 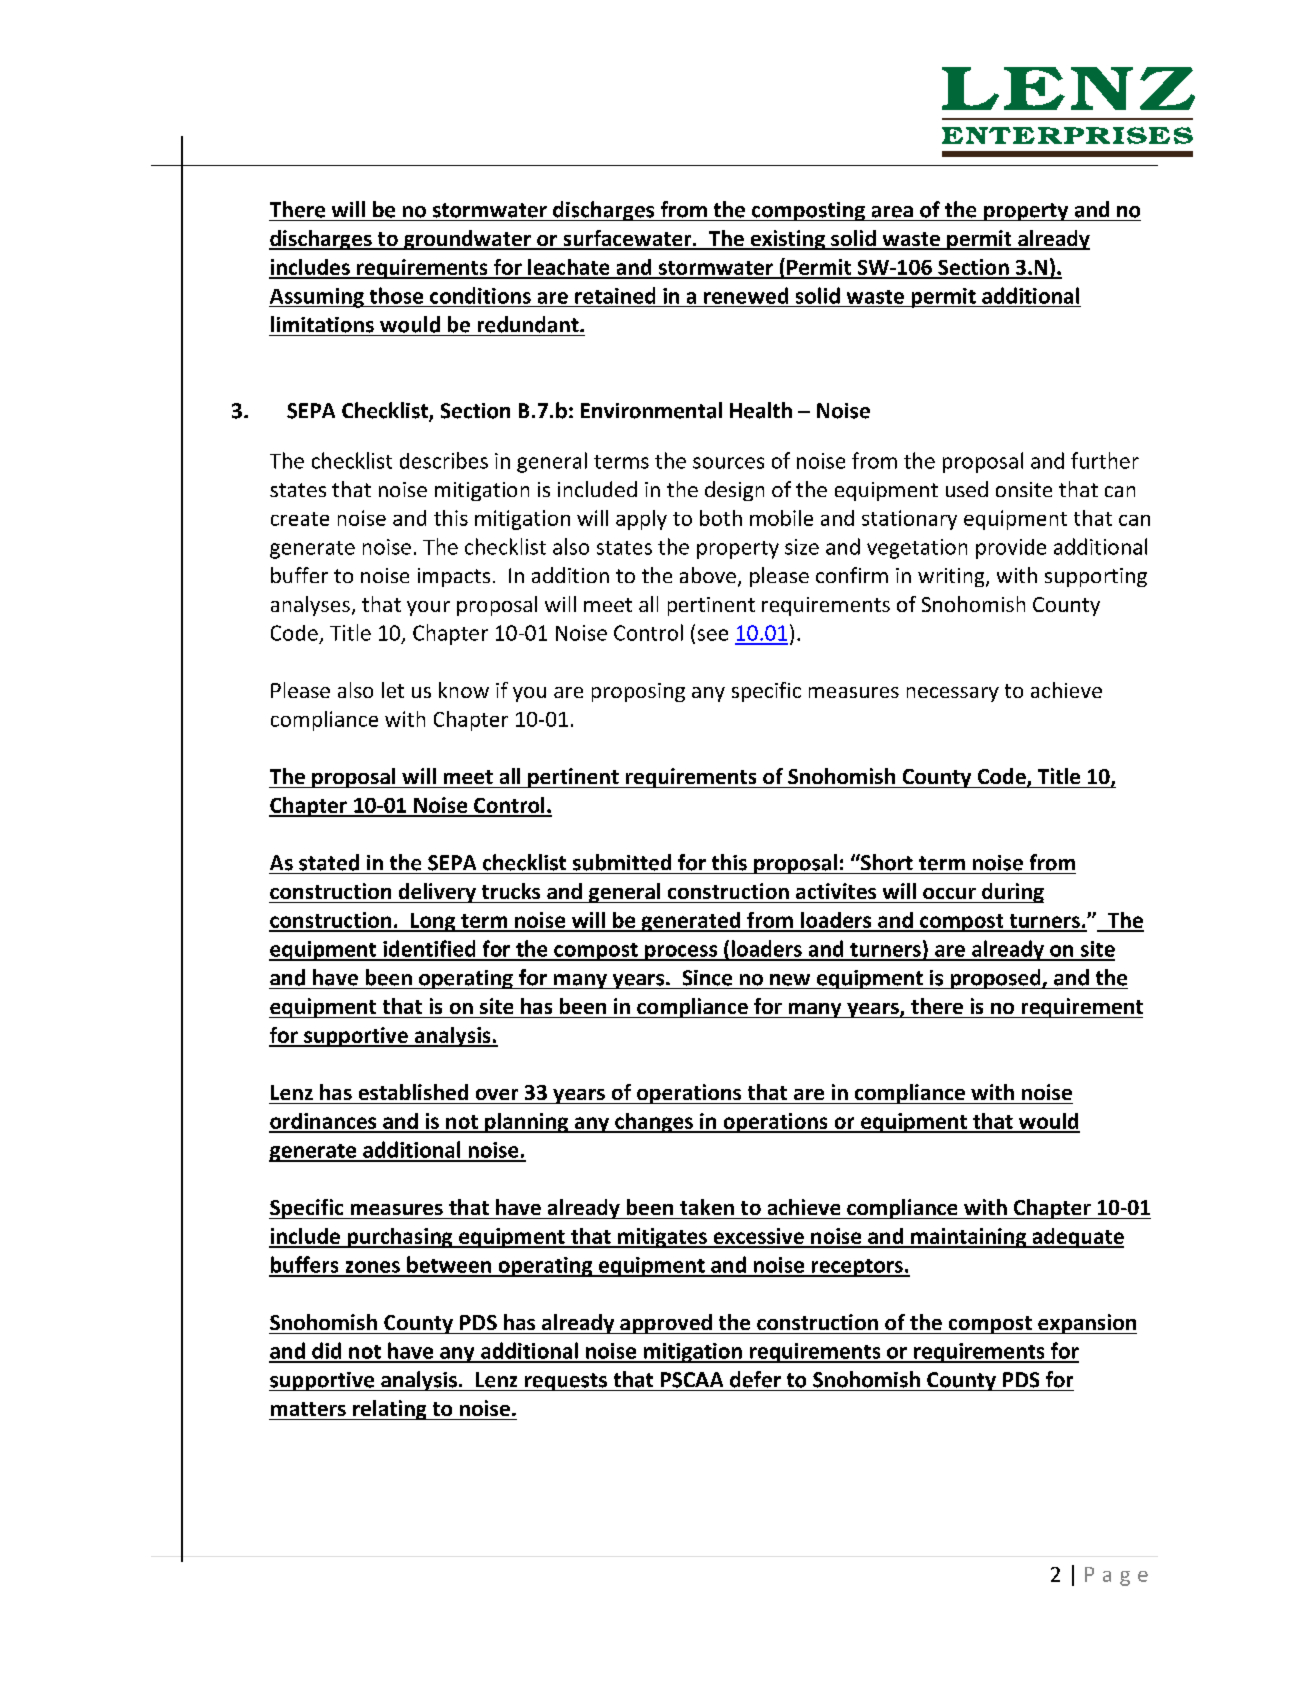 I want to click on during, so click(x=1012, y=893).
